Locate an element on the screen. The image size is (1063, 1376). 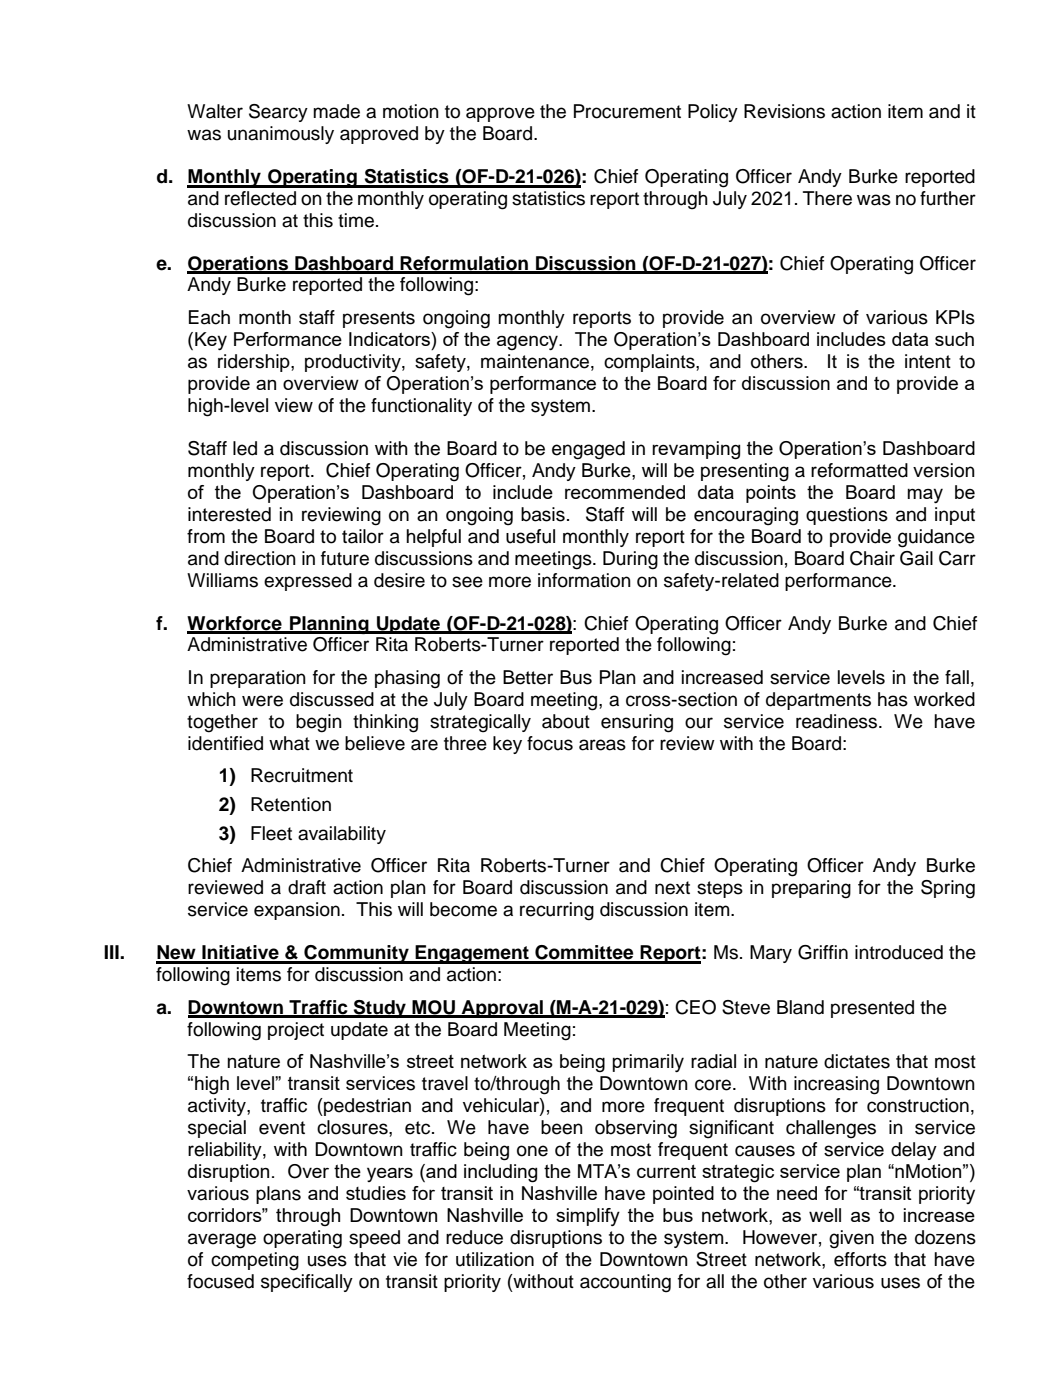
Procurement is located at coordinates (627, 111).
